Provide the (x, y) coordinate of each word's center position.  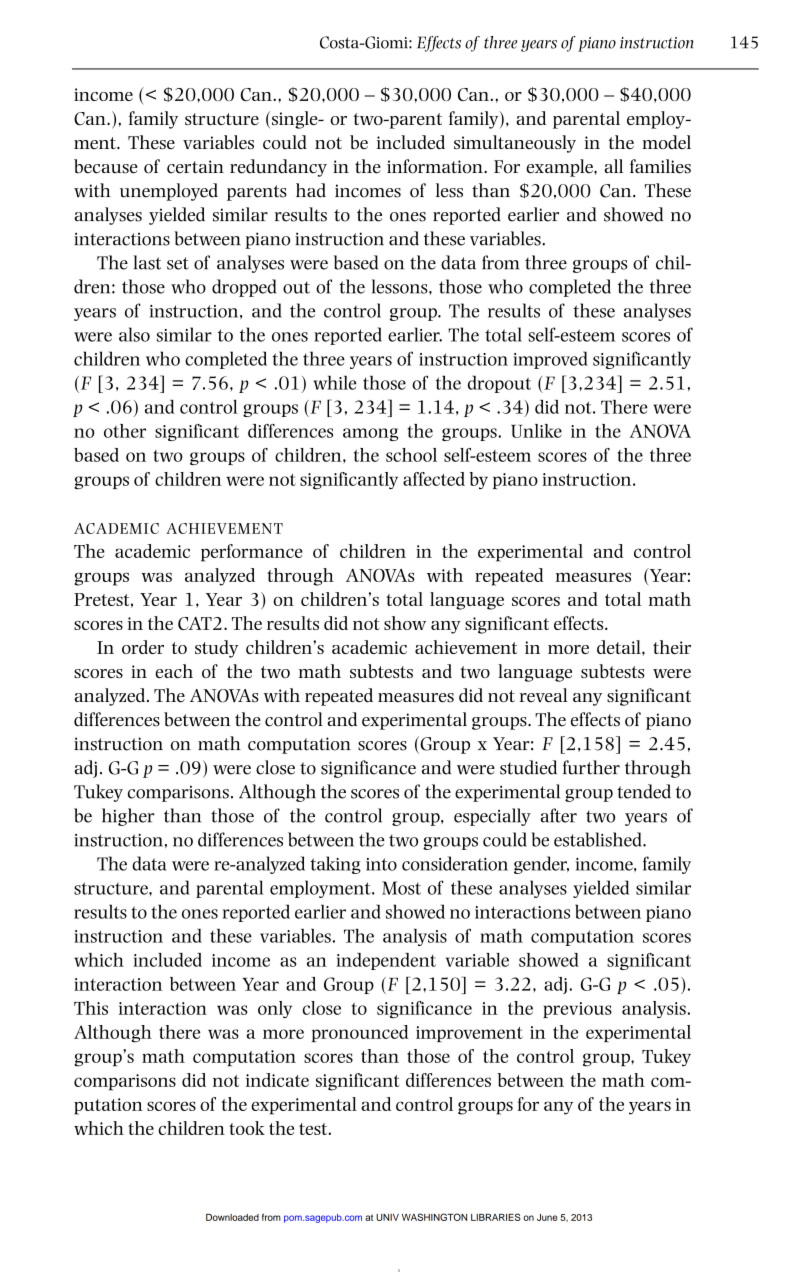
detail (620, 647)
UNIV (387, 1217)
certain (195, 167)
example (560, 168)
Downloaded (232, 1217)
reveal (544, 695)
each (174, 671)
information (436, 166)
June (547, 1217)
